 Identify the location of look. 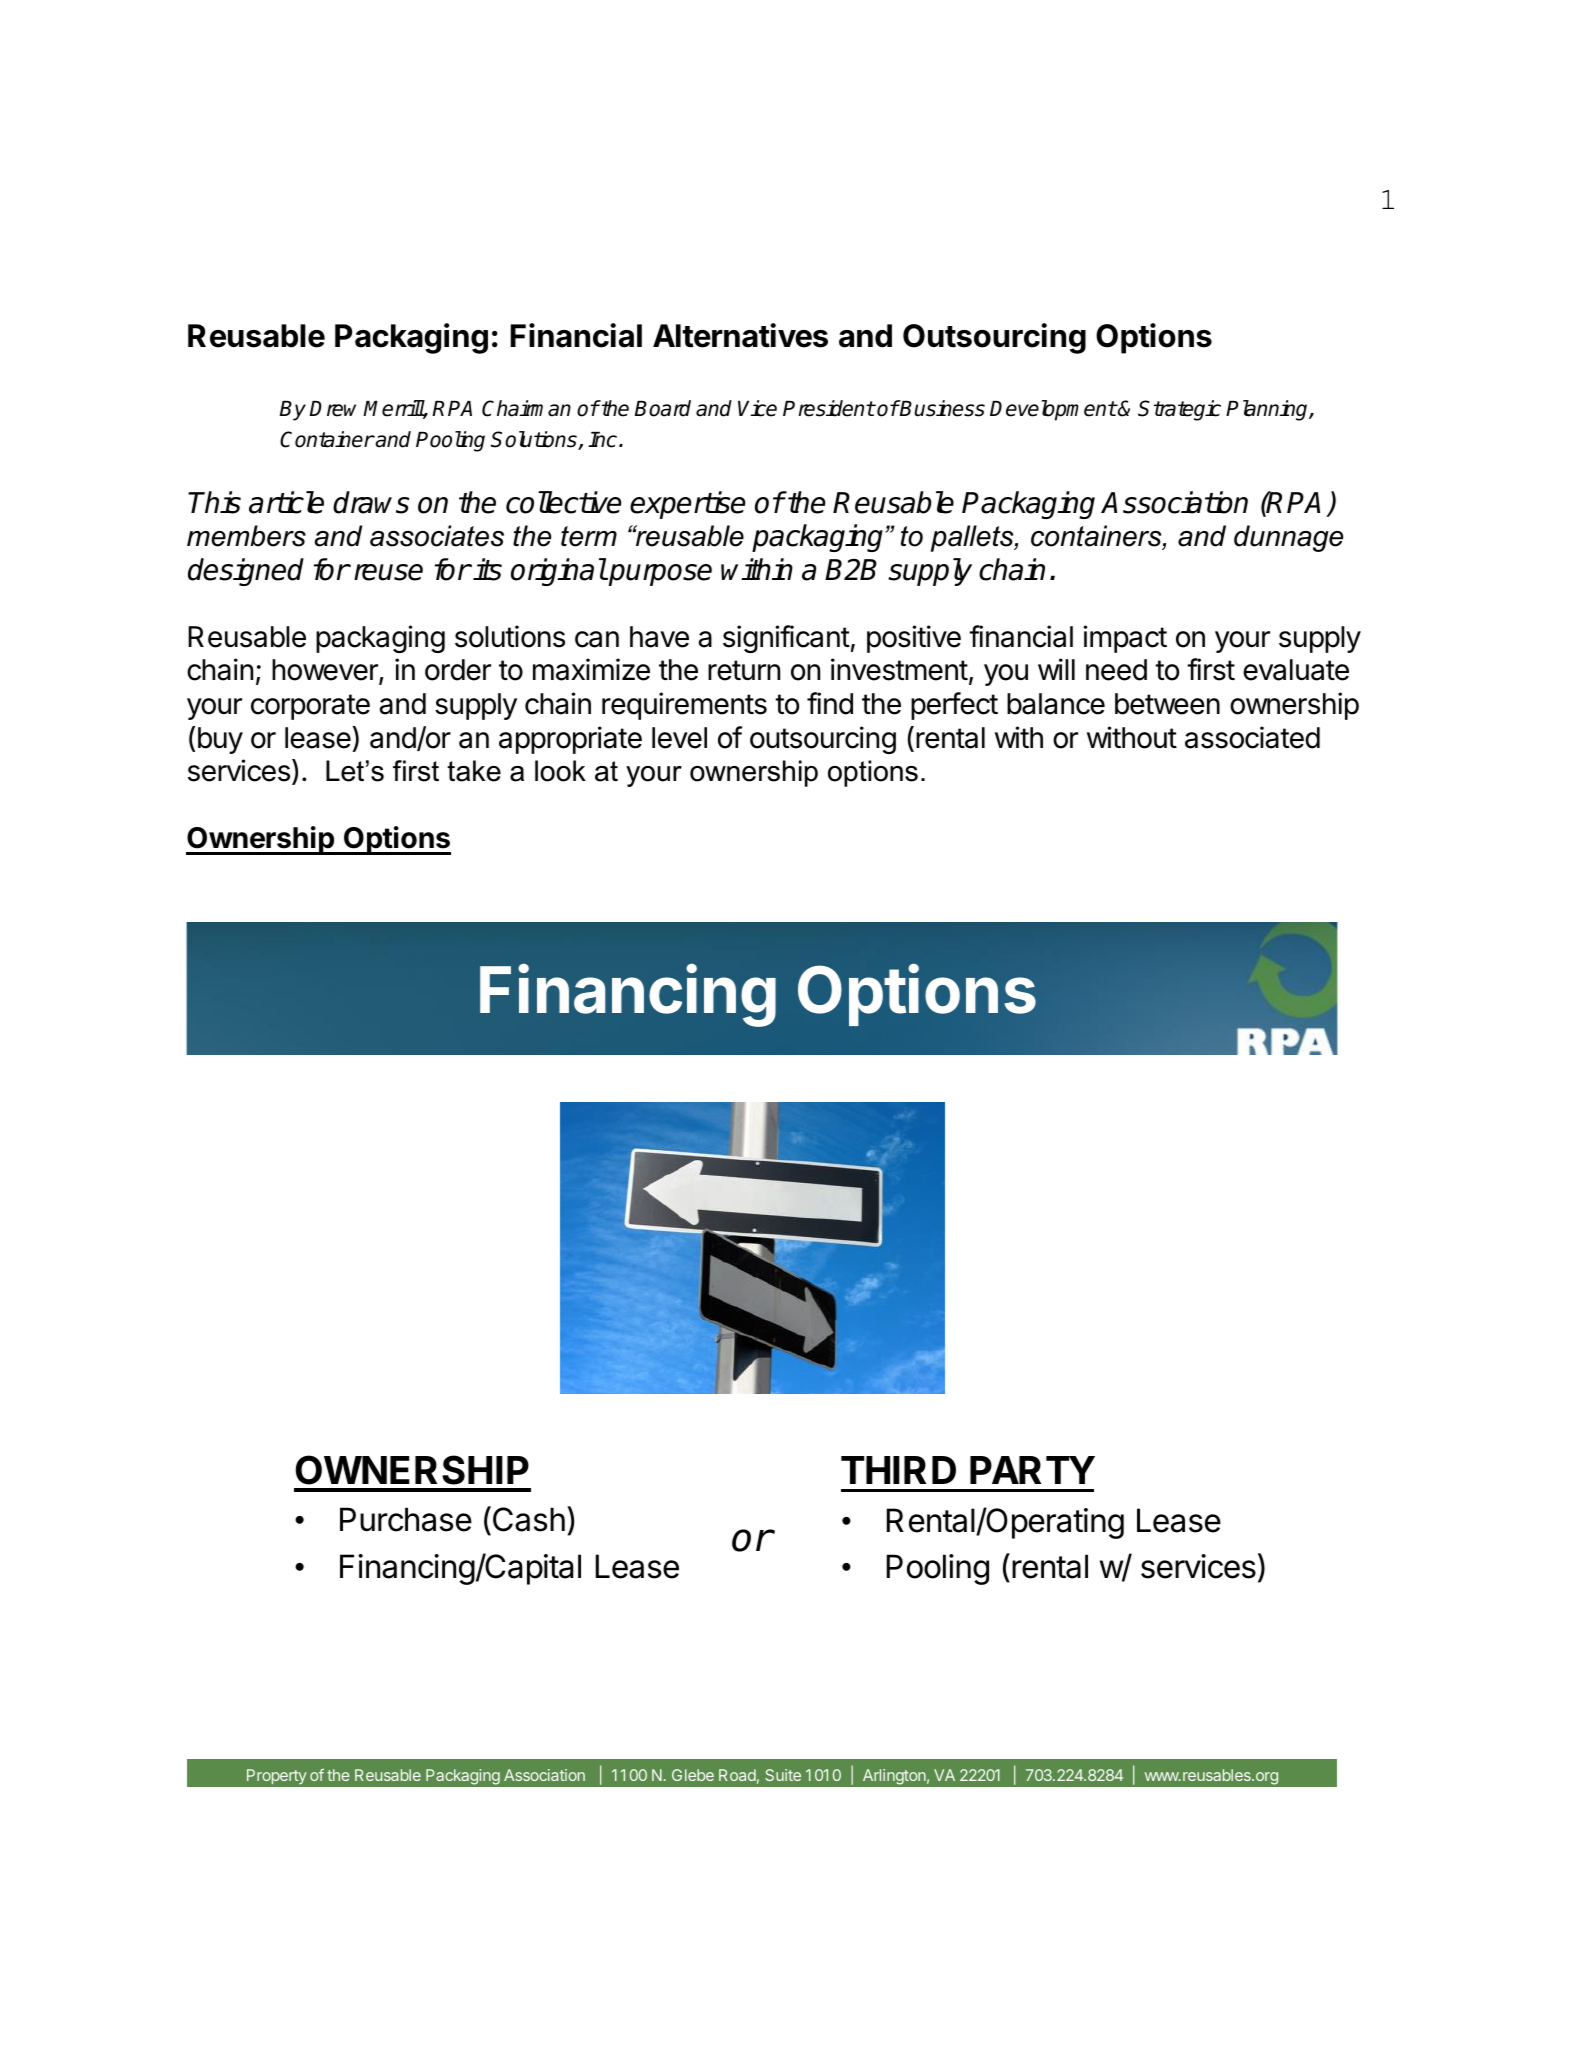
(560, 771).
